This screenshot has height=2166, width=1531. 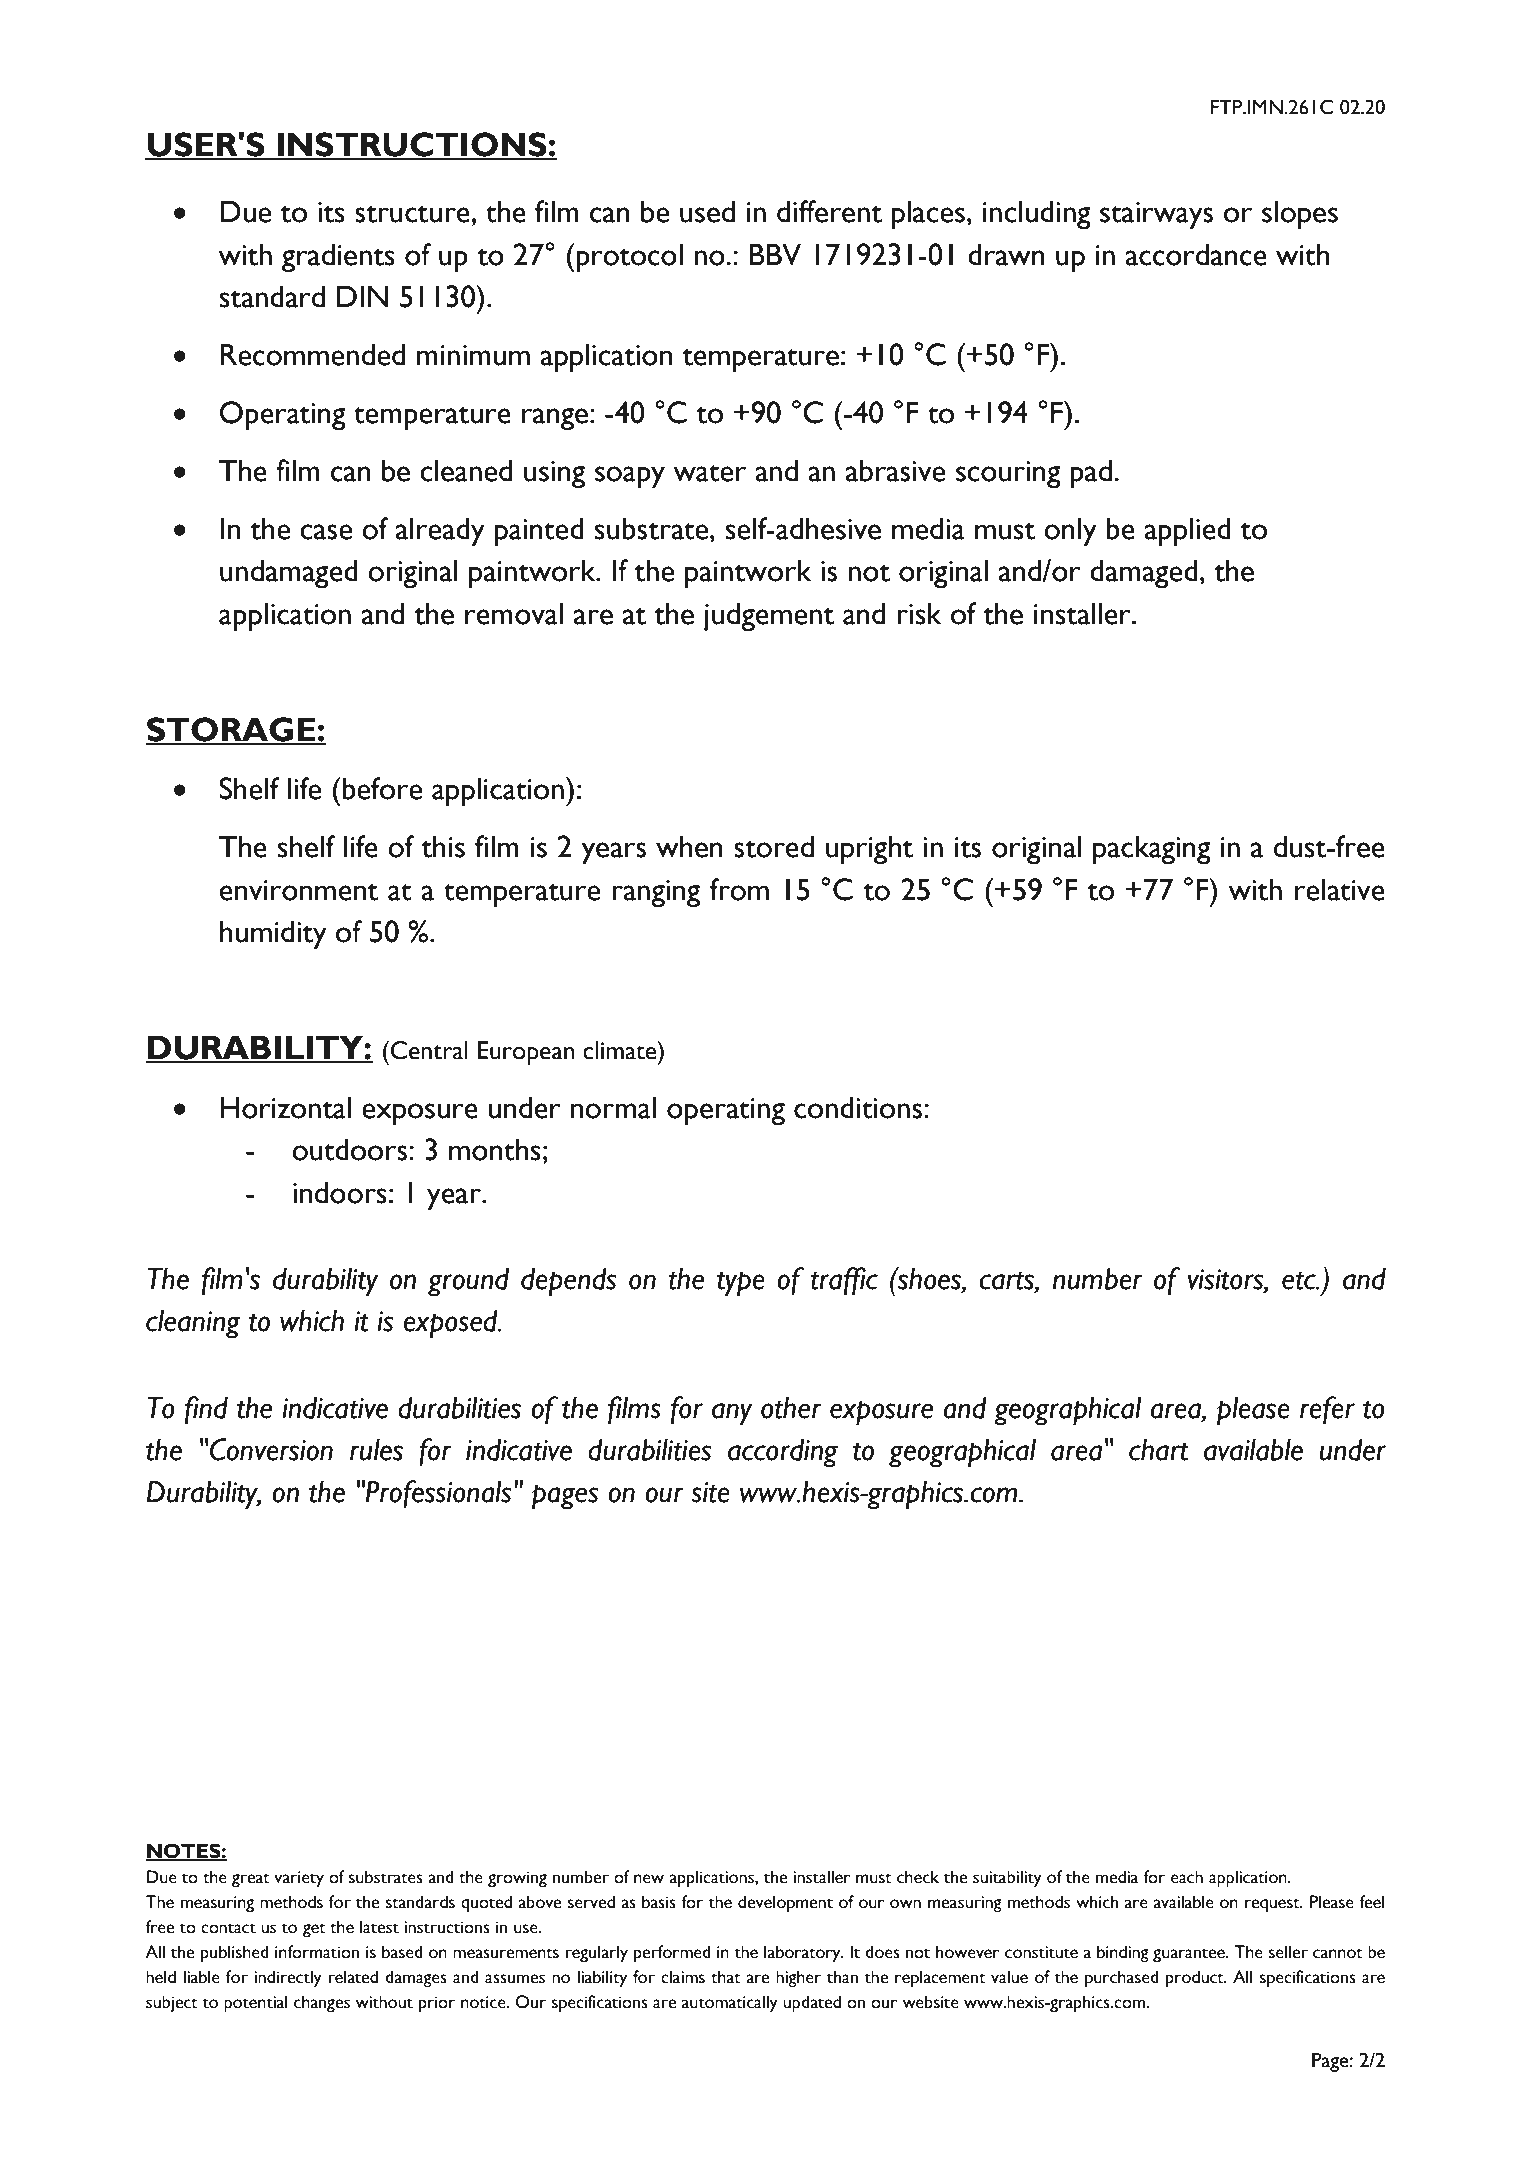 What do you see at coordinates (338, 258) in the screenshot?
I see `gradients` at bounding box center [338, 258].
